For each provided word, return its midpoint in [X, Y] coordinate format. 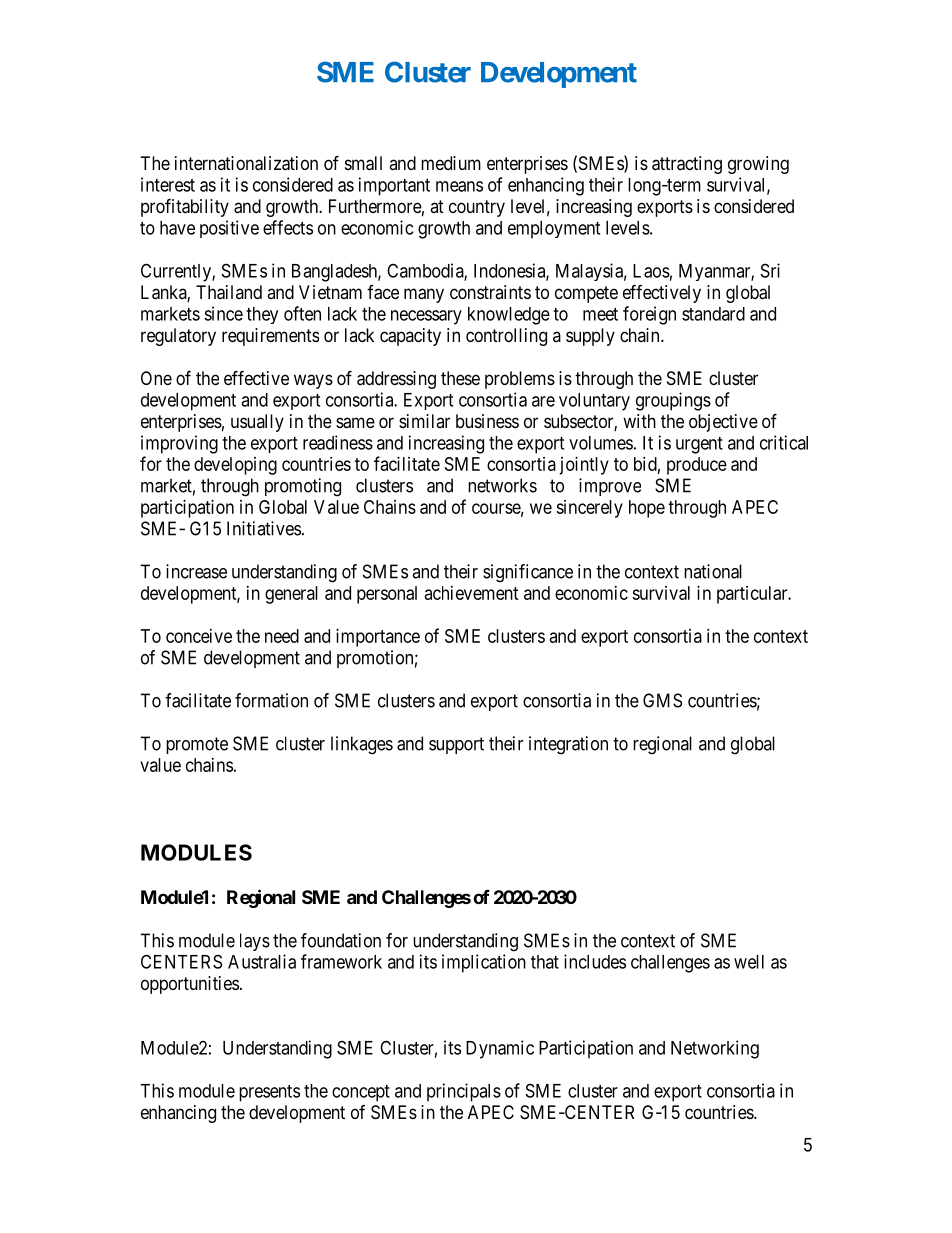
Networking [715, 1049]
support [456, 745]
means [459, 186]
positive [229, 229]
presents [269, 1093]
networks [502, 485]
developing [235, 466]
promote [197, 745]
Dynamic [500, 1049]
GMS [662, 700]
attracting [687, 165]
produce [697, 466]
